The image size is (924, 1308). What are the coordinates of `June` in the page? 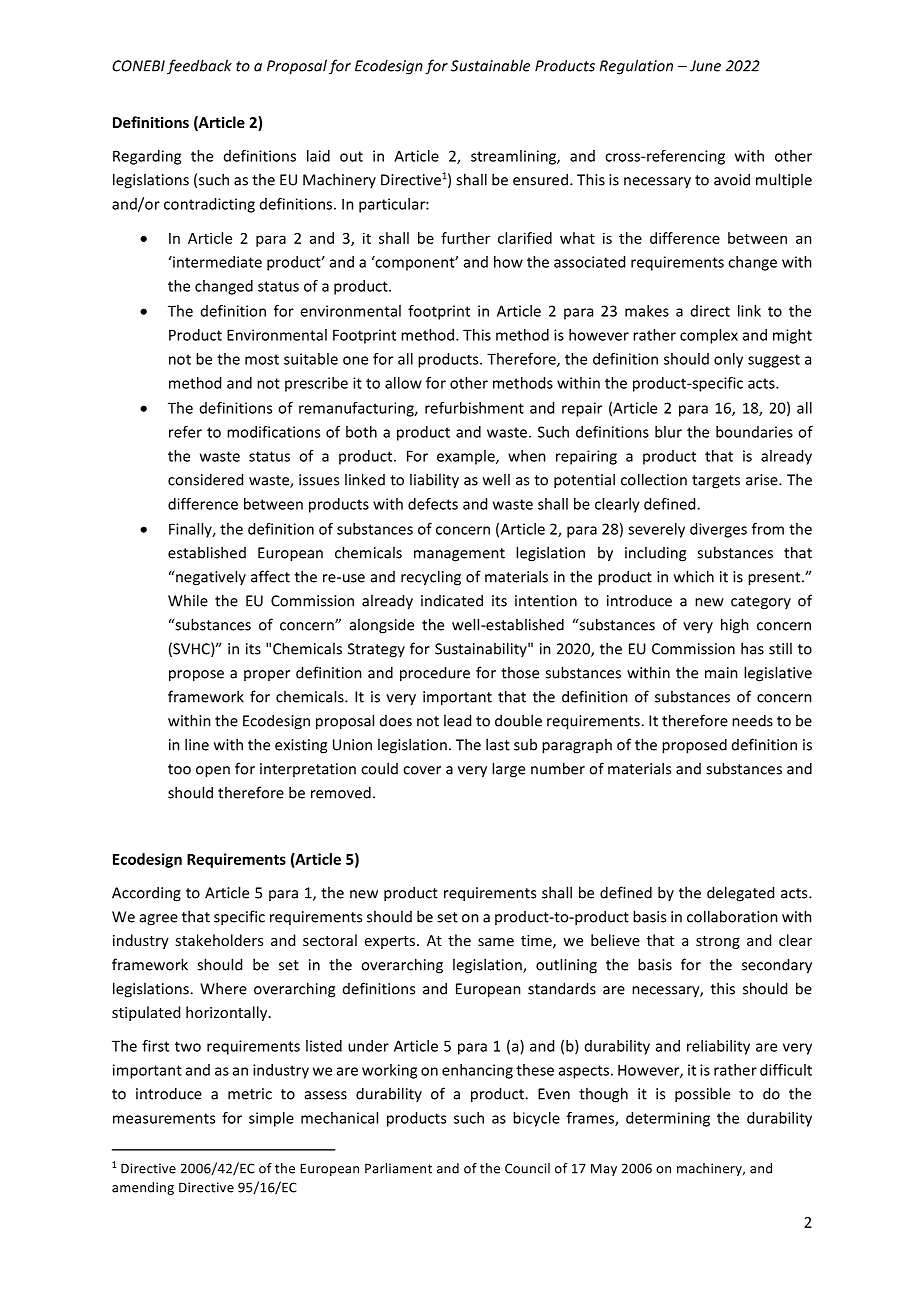 It's located at (705, 66).
